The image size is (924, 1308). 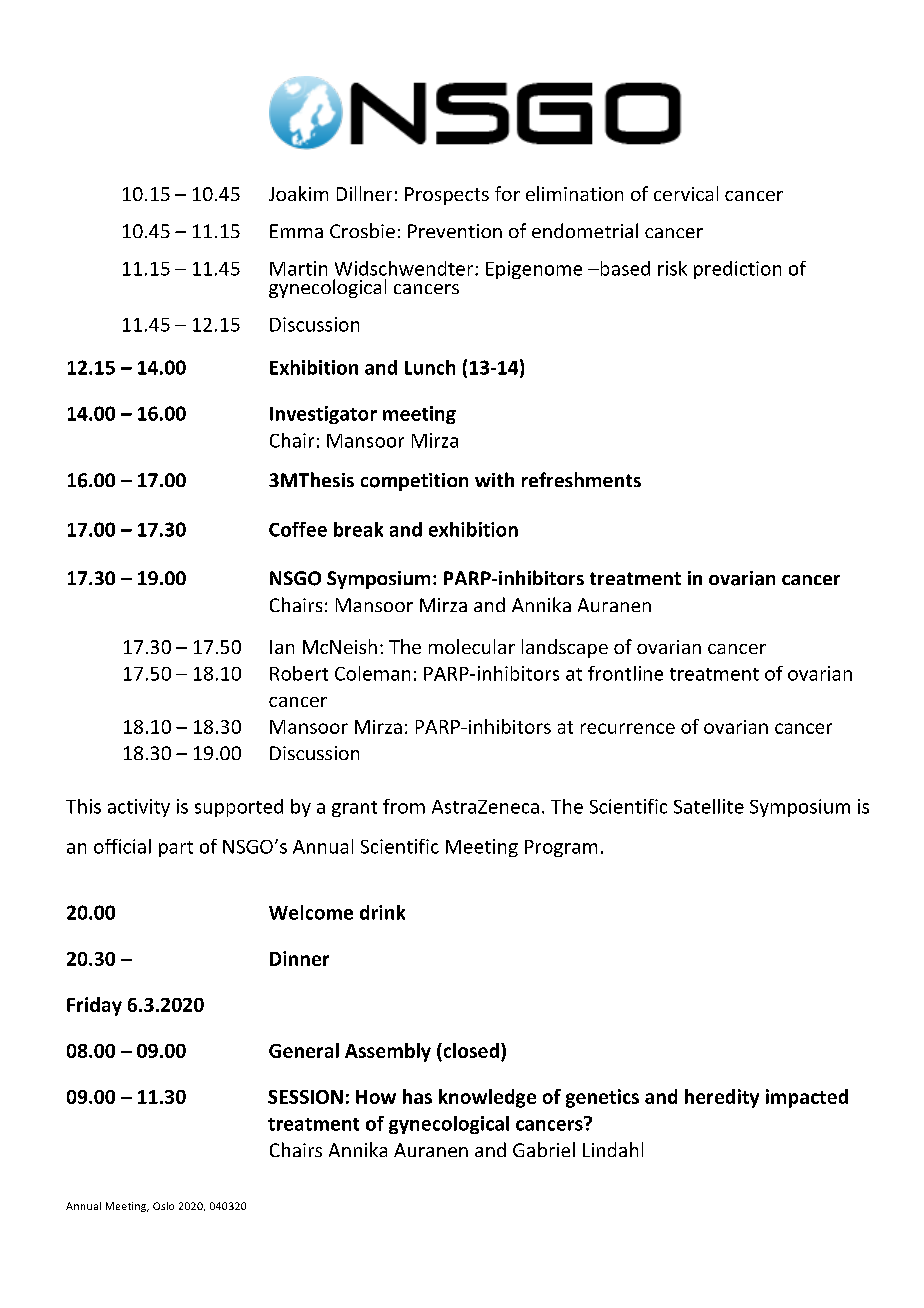 I want to click on cervical, so click(x=686, y=193).
